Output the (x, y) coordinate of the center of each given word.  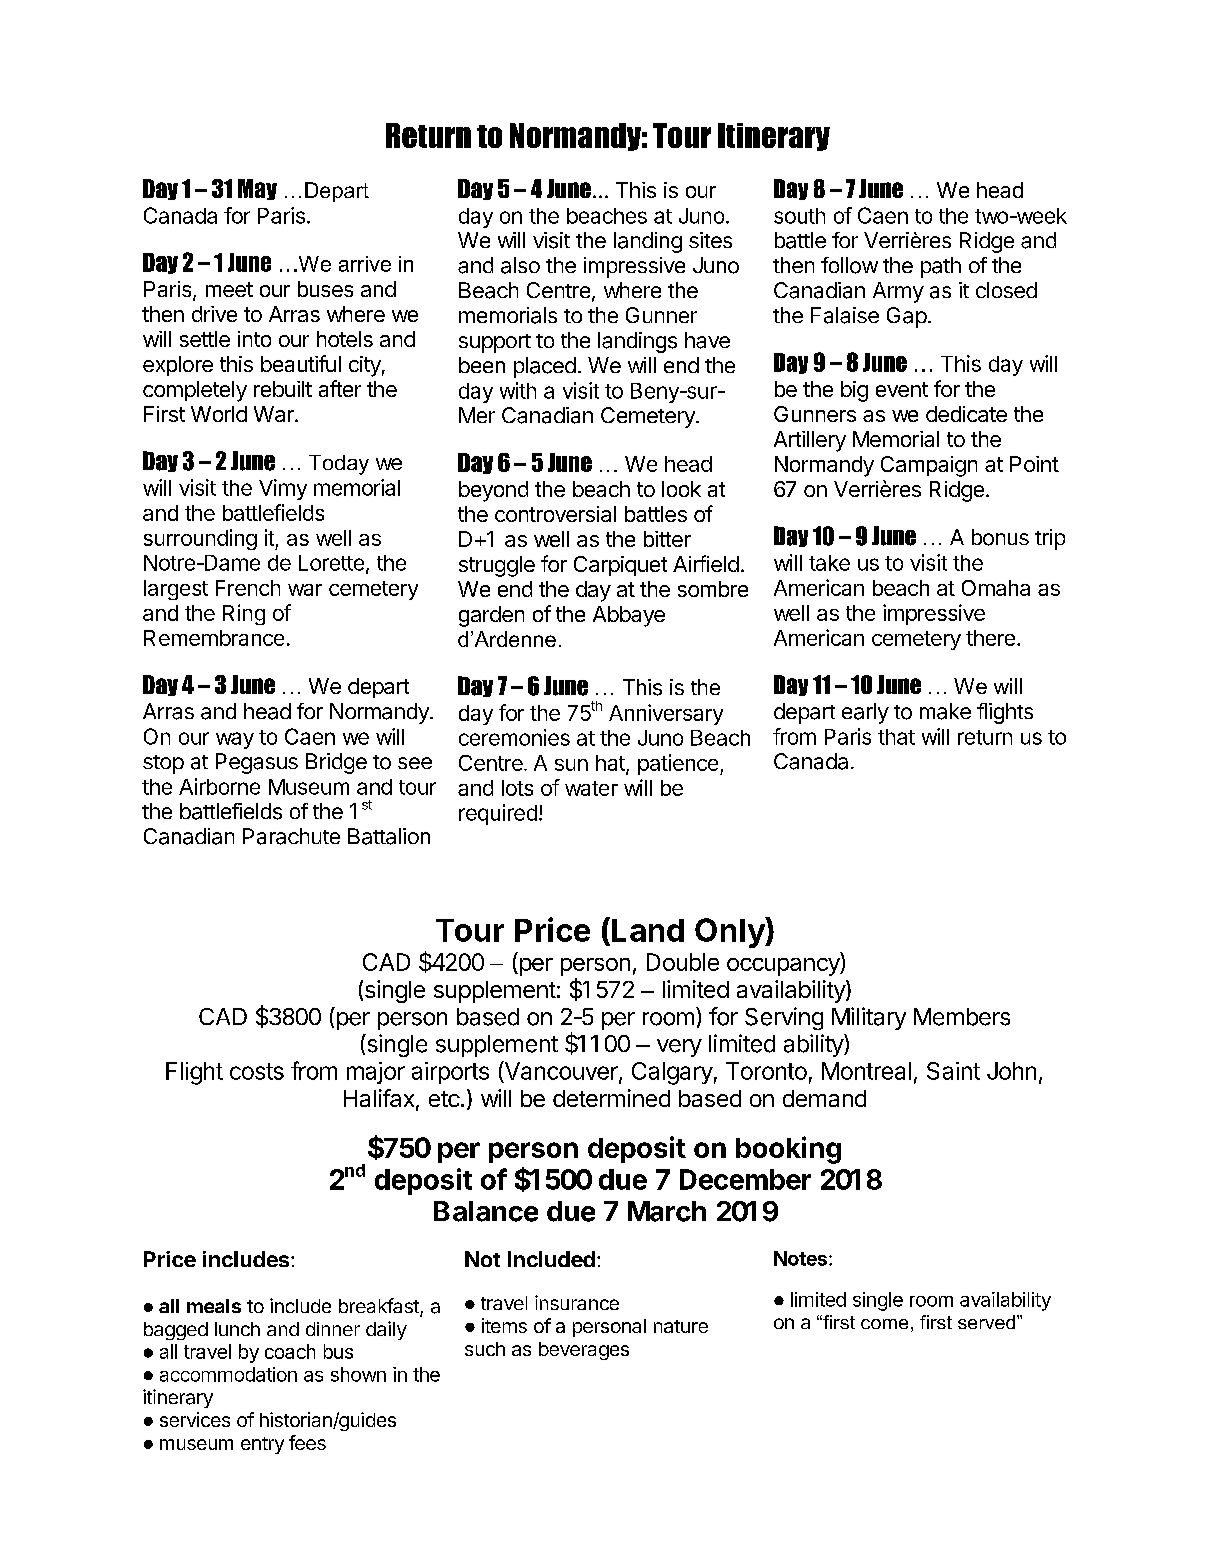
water (591, 788)
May (257, 189)
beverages (584, 1351)
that (896, 737)
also (520, 265)
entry (262, 1445)
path (941, 267)
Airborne (219, 786)
